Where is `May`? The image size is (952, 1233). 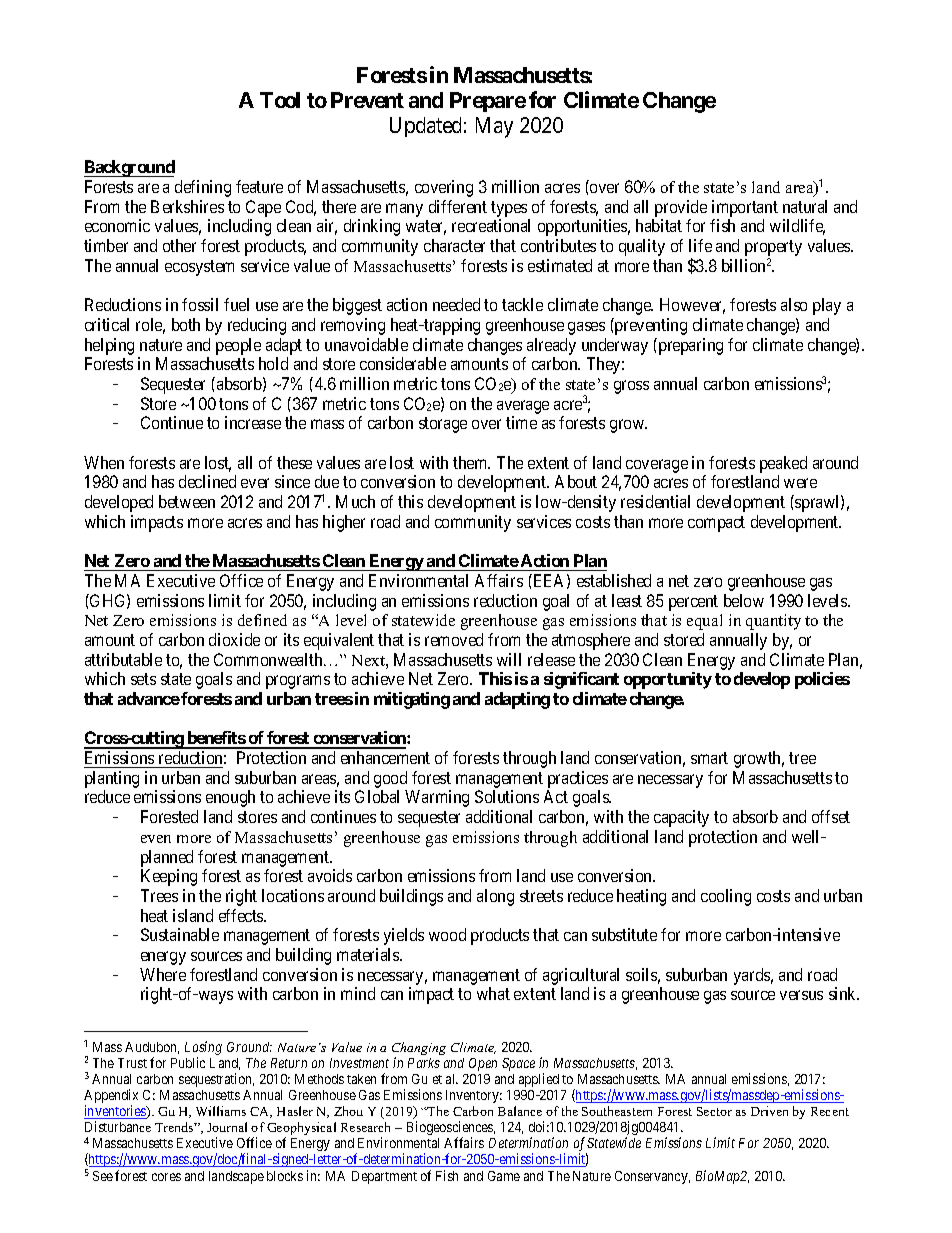 May is located at coordinates (494, 127).
